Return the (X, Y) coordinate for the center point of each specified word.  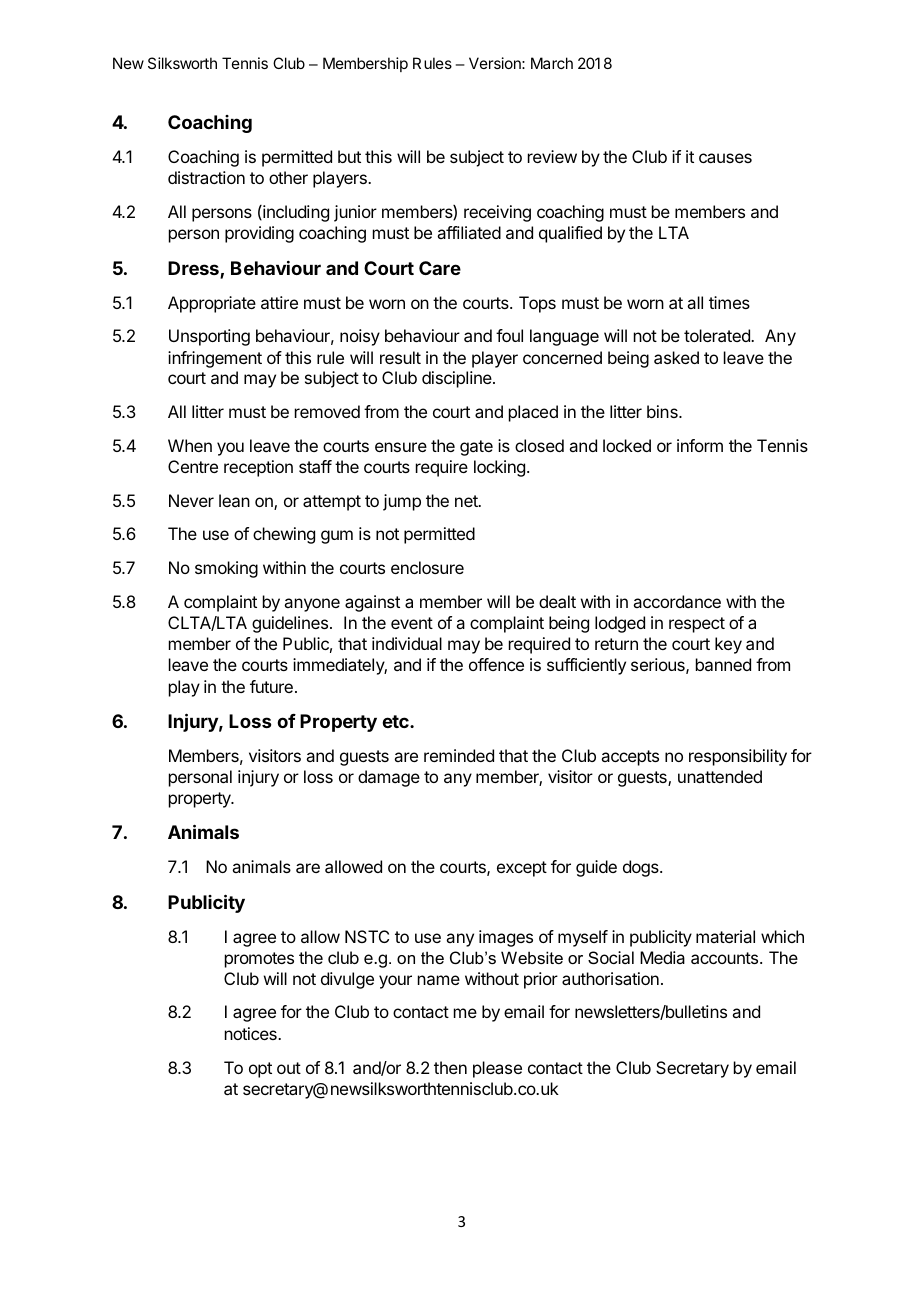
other (288, 177)
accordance (677, 601)
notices (252, 1033)
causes (725, 158)
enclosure (427, 567)
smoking (226, 569)
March (552, 63)
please (497, 1069)
